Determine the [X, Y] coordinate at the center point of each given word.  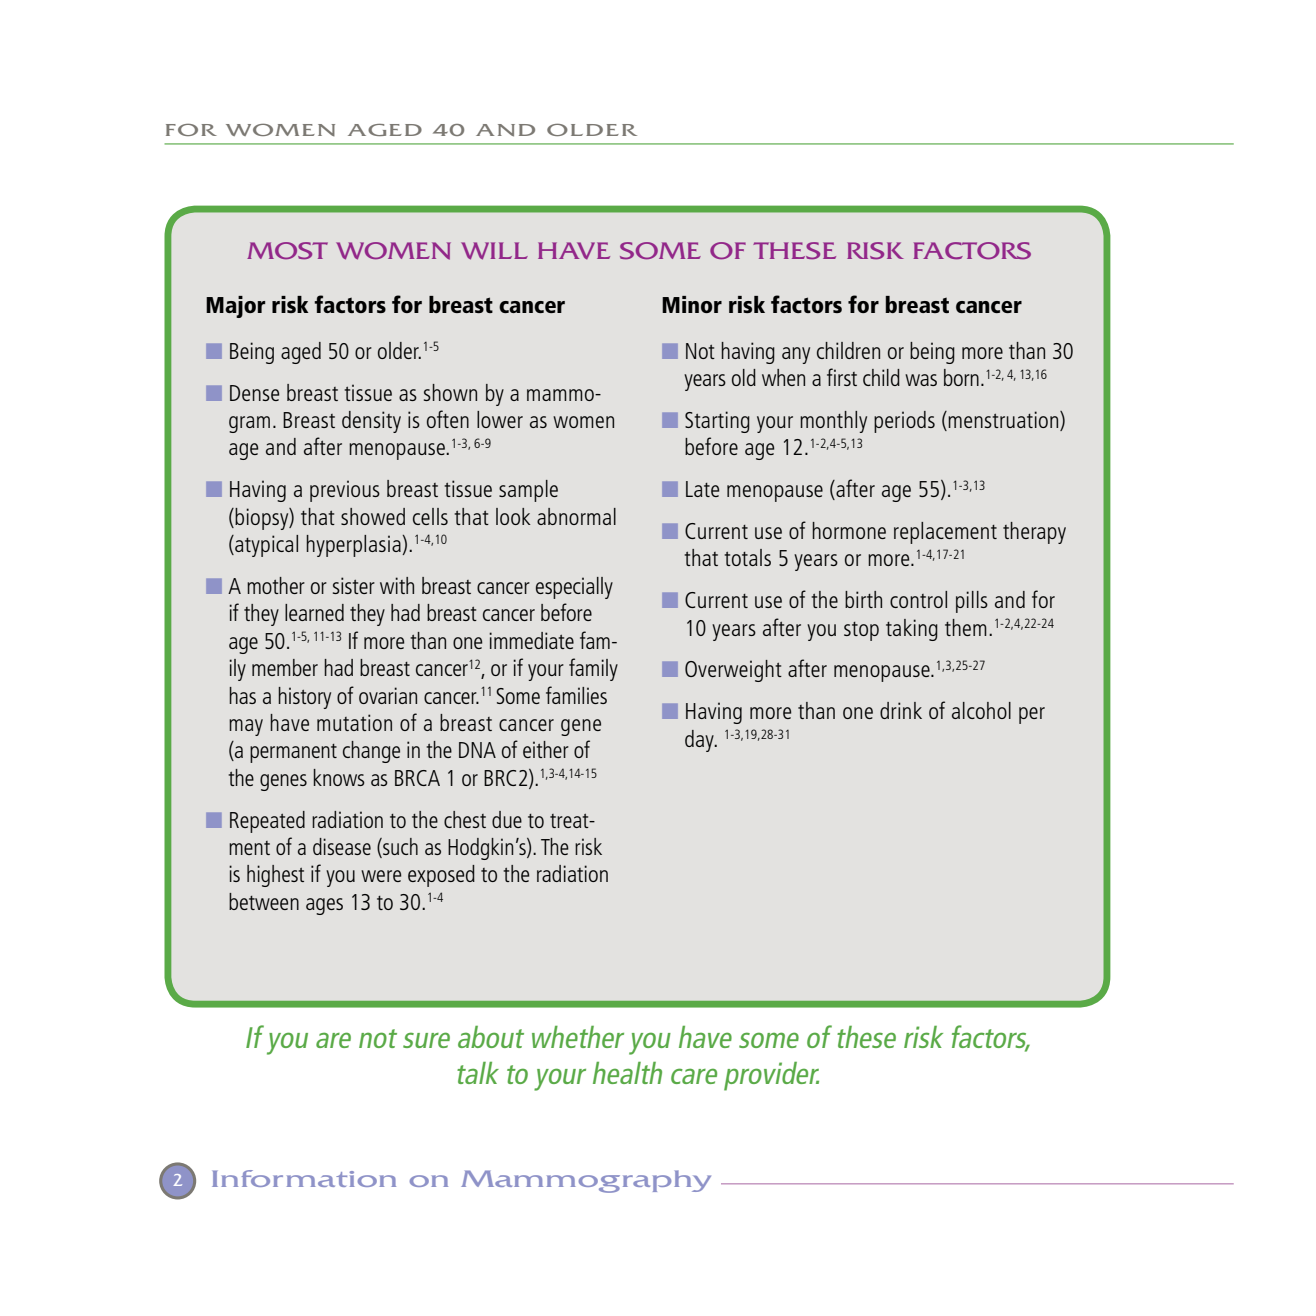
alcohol [981, 710]
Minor [692, 304]
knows [339, 777]
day [700, 741]
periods [904, 422]
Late [702, 489]
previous [345, 491]
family [593, 669]
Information [304, 1178]
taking [912, 630]
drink [901, 710]
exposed [441, 876]
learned [314, 612]
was [921, 380]
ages [324, 906]
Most [287, 251]
